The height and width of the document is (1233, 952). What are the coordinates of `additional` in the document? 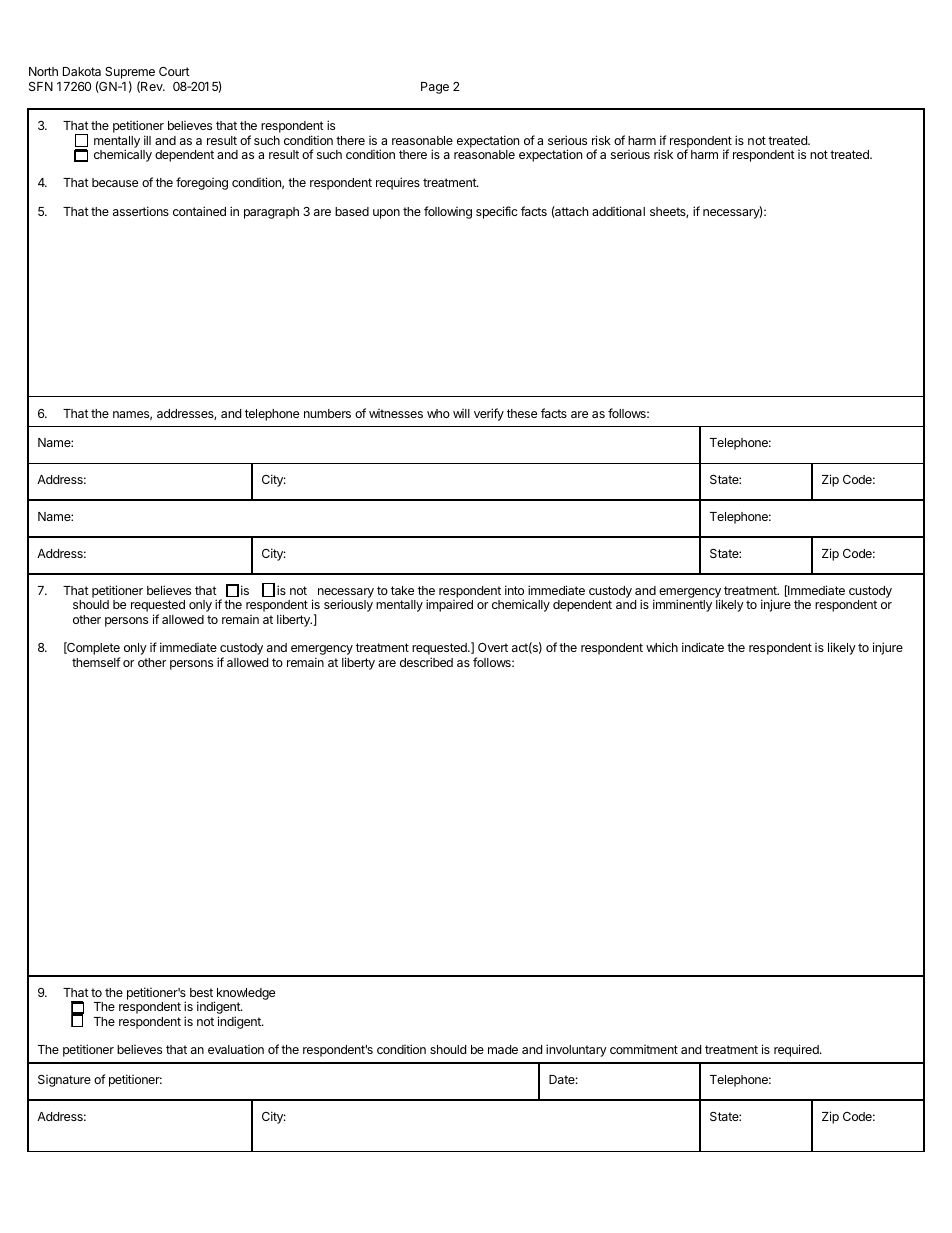 It's located at (618, 211).
